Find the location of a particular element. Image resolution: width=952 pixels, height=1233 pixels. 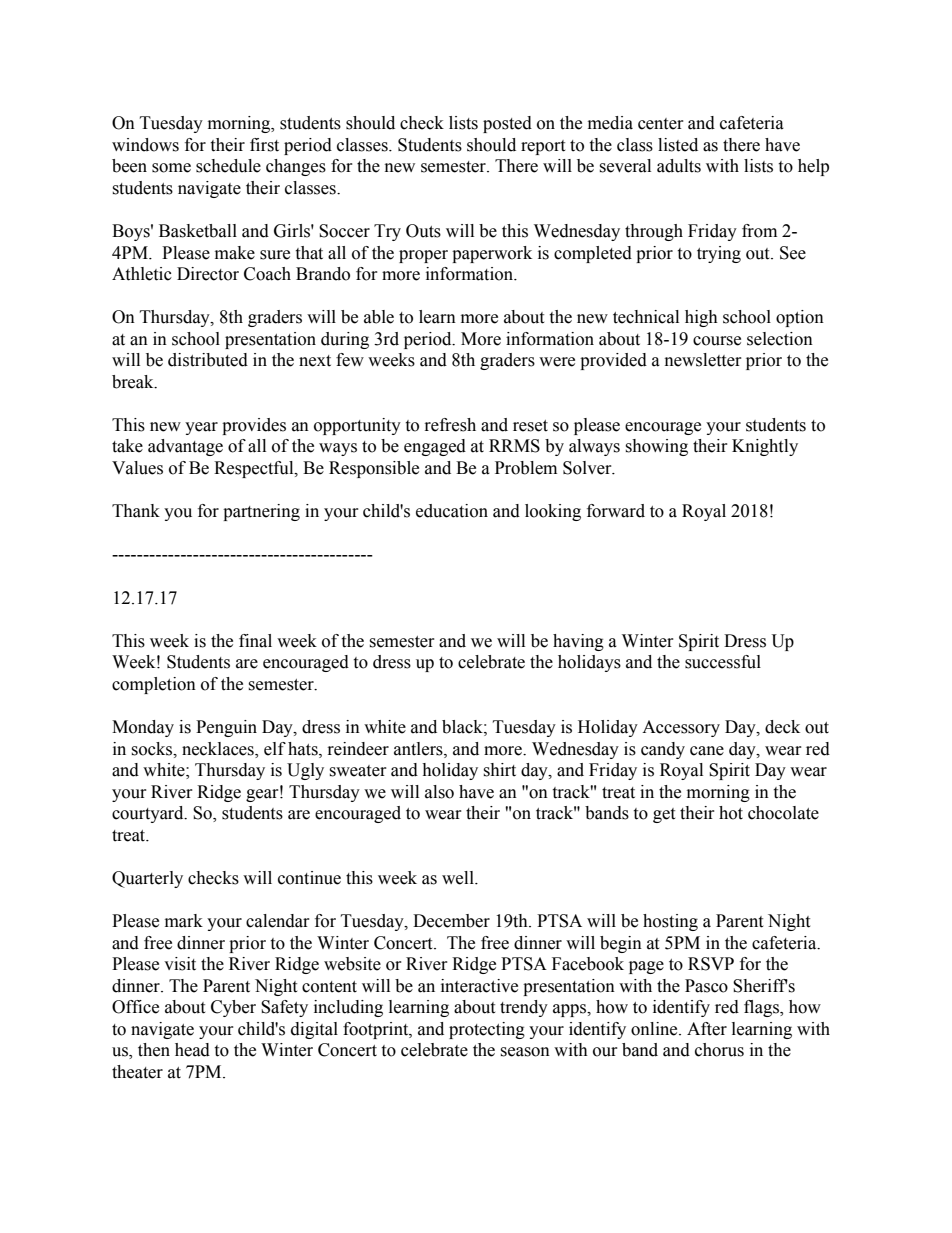

engaged is located at coordinates (435, 447).
